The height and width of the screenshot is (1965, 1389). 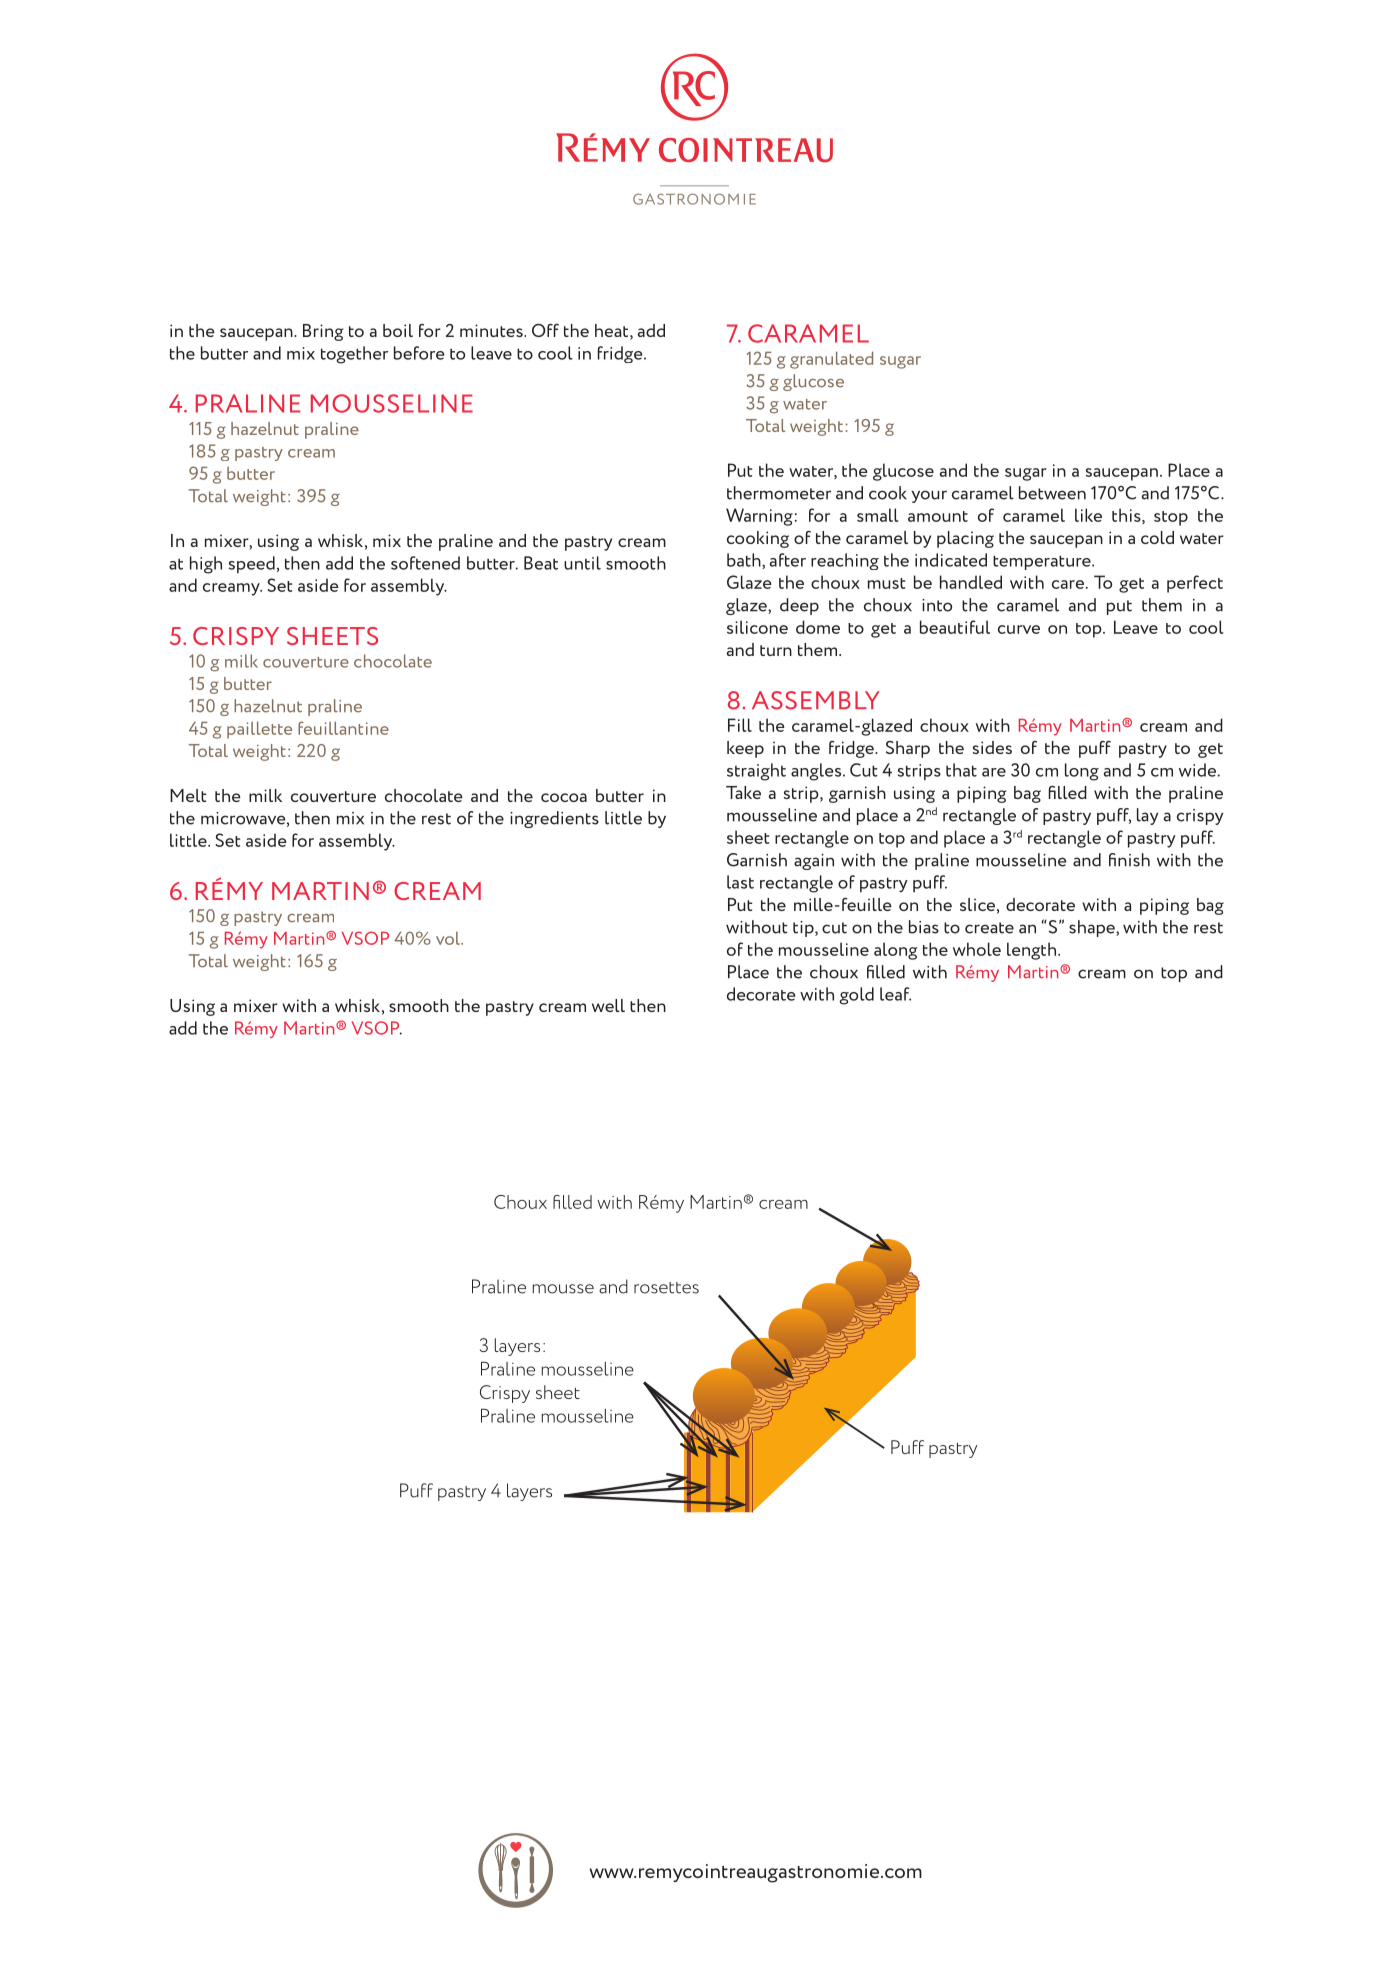 I want to click on rosettes, so click(x=666, y=1288).
